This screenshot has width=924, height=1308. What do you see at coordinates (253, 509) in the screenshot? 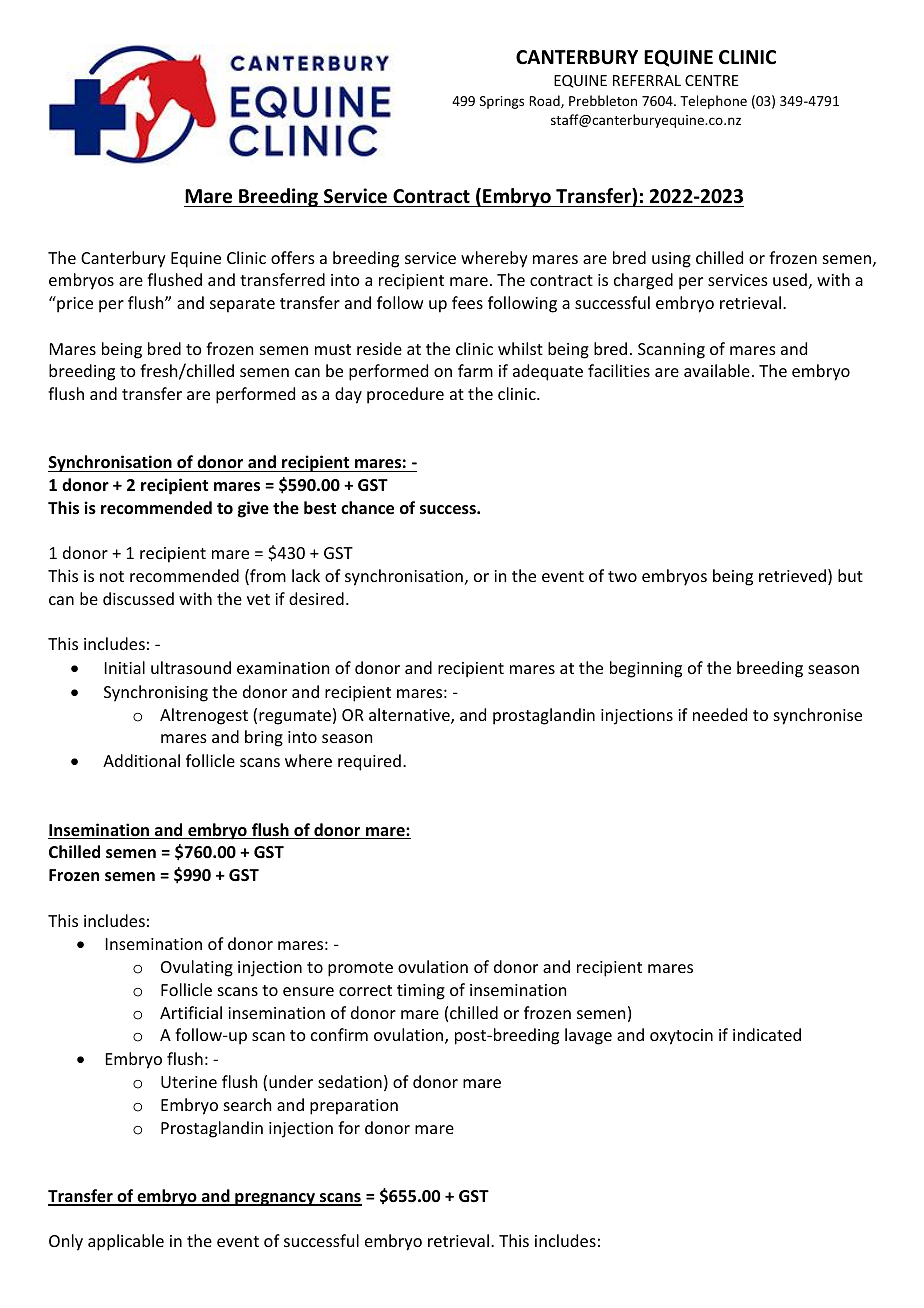
I see `give` at bounding box center [253, 509].
